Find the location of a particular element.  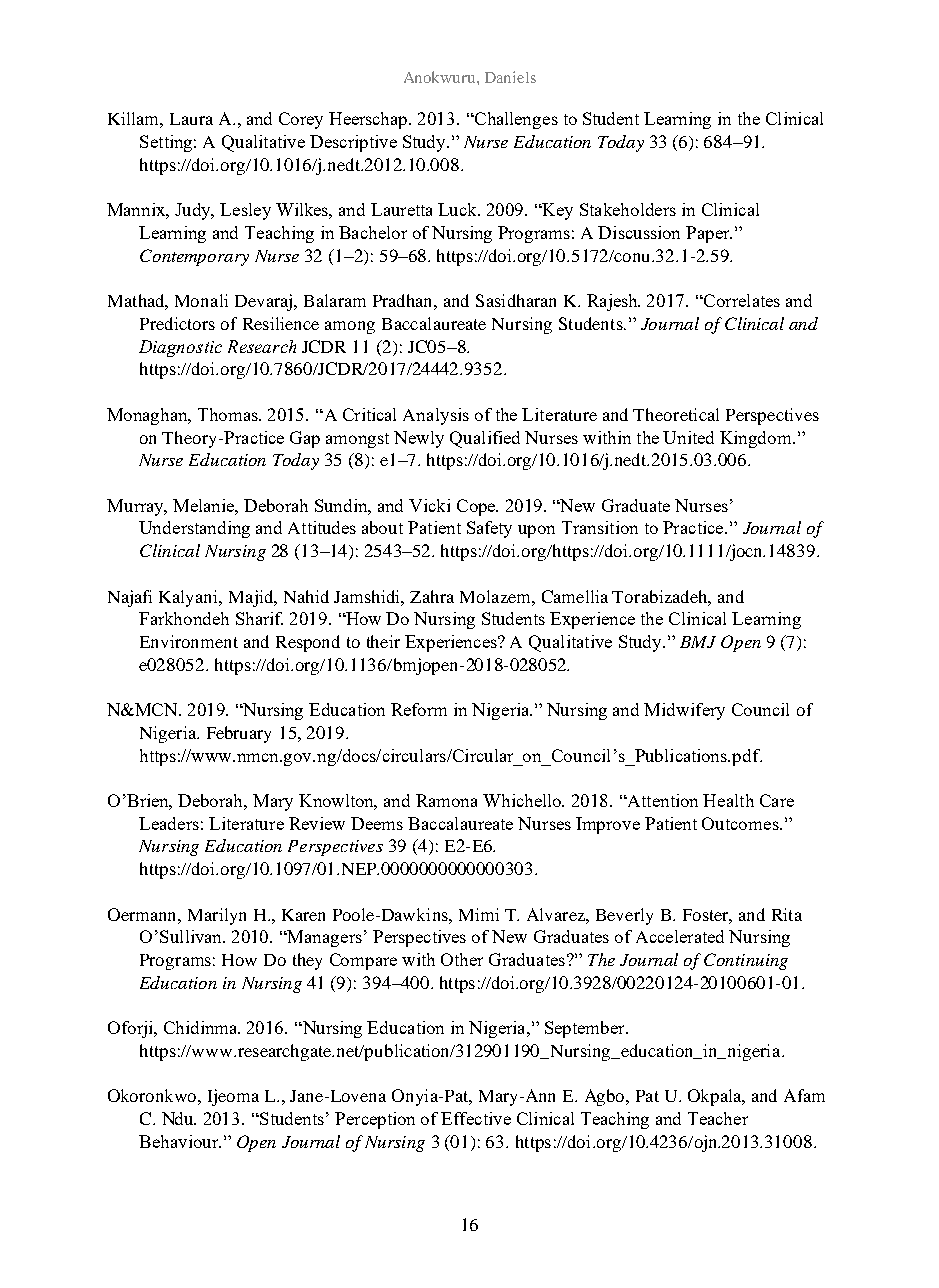

Stakeholders is located at coordinates (628, 209).
